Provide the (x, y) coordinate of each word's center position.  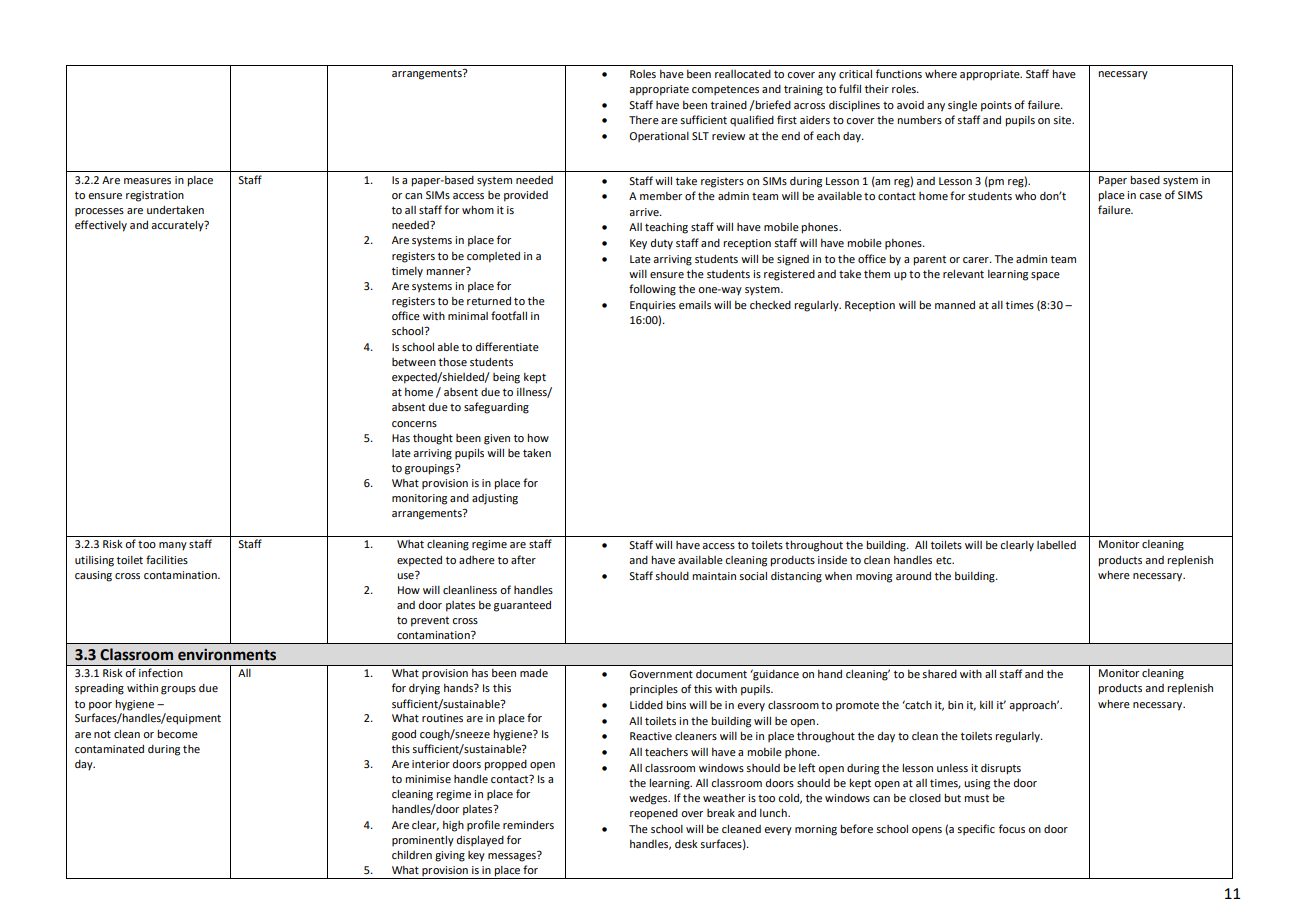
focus (1012, 828)
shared (939, 674)
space (1045, 276)
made (534, 673)
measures (147, 181)
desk (686, 844)
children (412, 855)
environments (227, 655)
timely (407, 272)
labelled (1056, 545)
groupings (431, 469)
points (996, 106)
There (644, 120)
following (652, 290)
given (497, 439)
